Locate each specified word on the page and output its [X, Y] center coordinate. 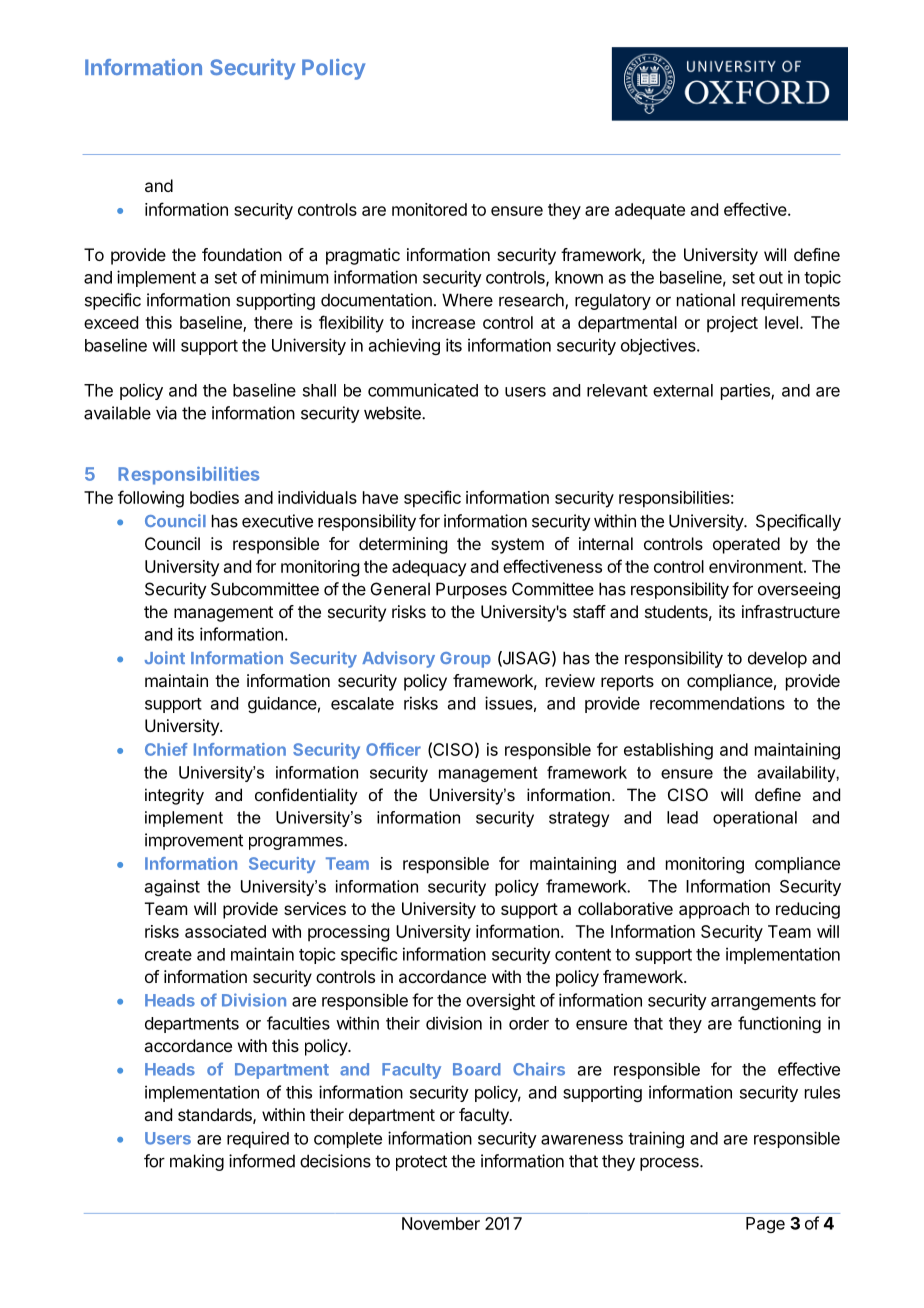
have [380, 497]
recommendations [717, 703]
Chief [166, 749]
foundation [242, 254]
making [197, 1162]
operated [746, 545]
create [168, 955]
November [441, 1223]
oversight [500, 1001]
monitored [429, 209]
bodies [214, 497]
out [771, 278]
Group [465, 660]
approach [714, 910]
